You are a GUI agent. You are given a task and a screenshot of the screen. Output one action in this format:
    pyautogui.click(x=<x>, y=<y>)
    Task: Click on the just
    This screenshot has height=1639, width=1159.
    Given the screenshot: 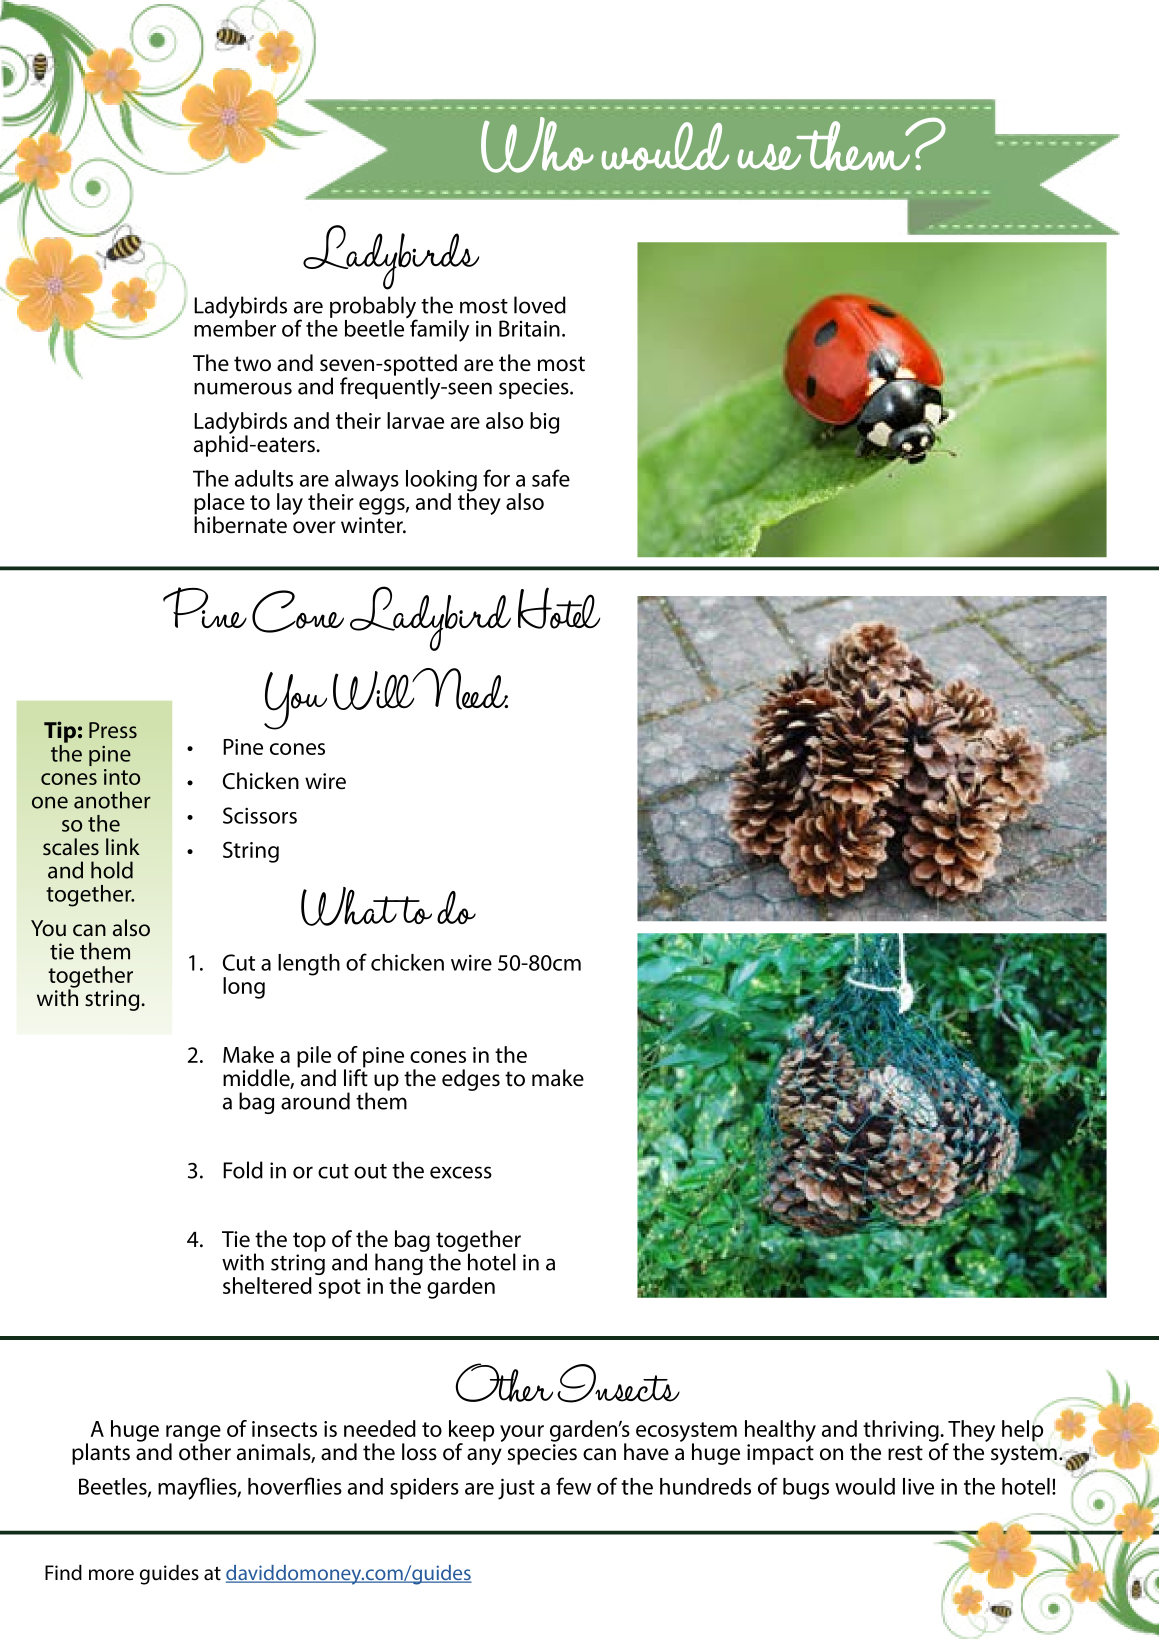 What is the action you would take?
    pyautogui.click(x=516, y=1489)
